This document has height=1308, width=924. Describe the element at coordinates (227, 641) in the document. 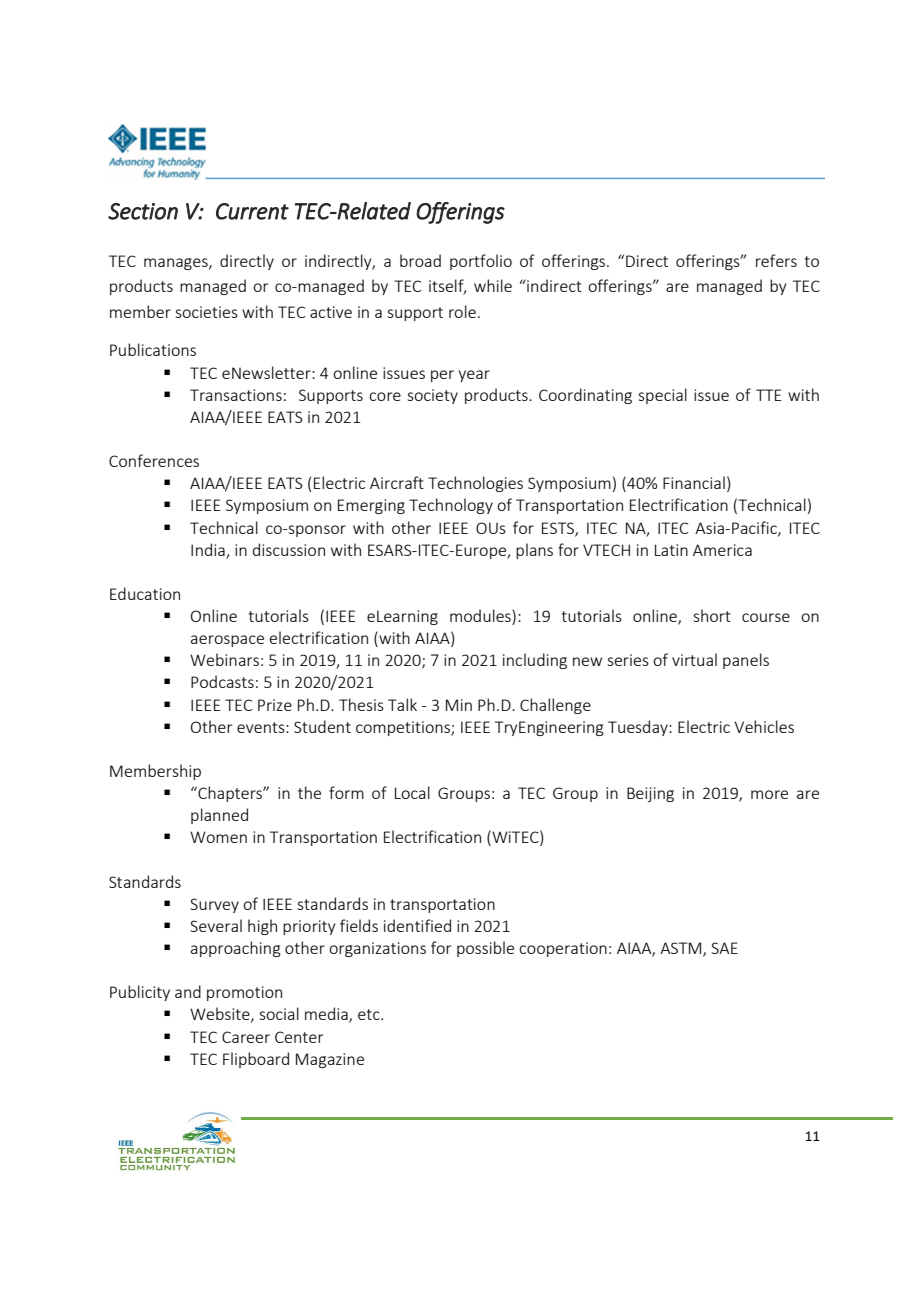

I see `aerospace` at that location.
